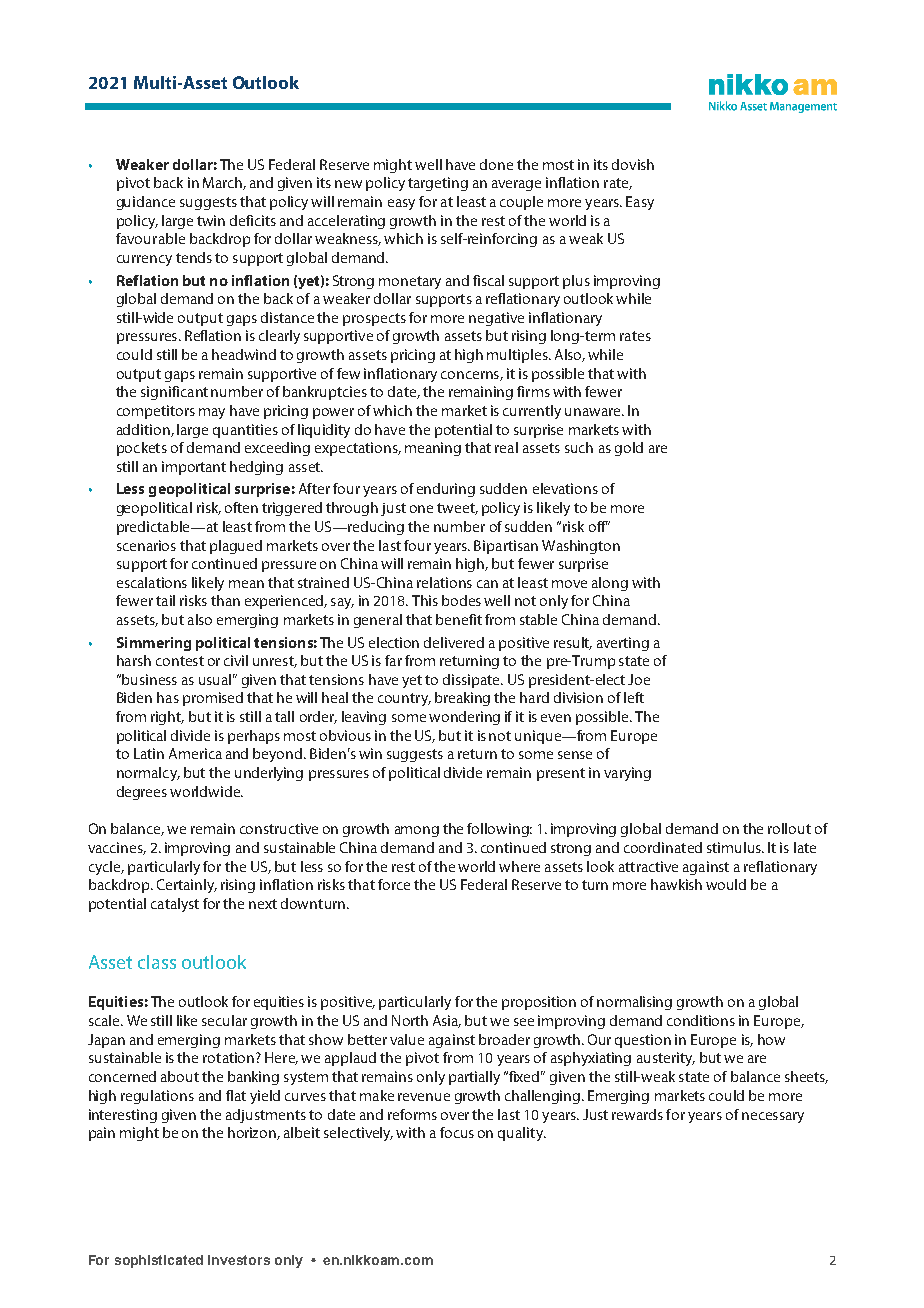 This image has height=1308, width=924. Describe the element at coordinates (211, 220) in the image. I see `twin` at that location.
